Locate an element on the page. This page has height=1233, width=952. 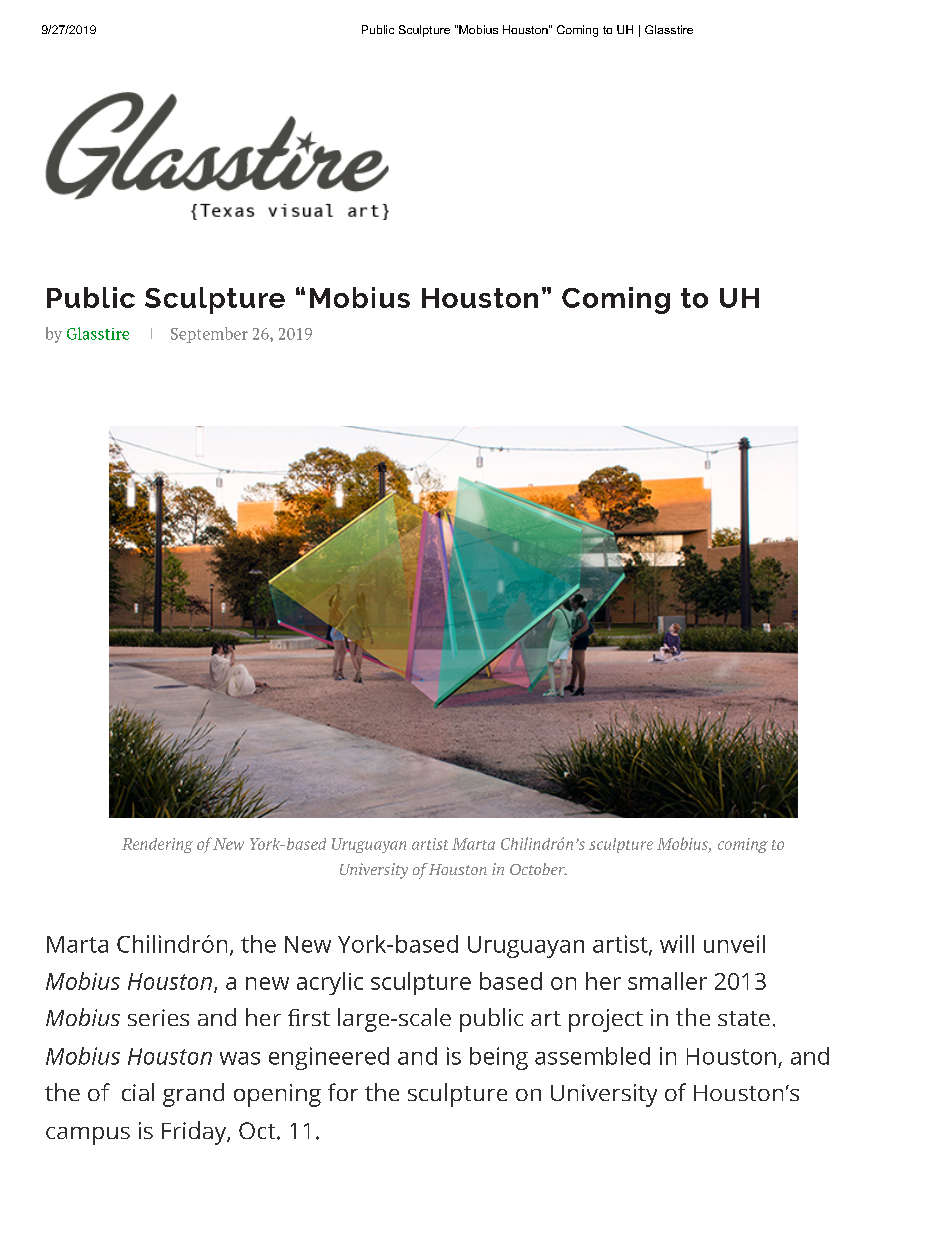
state is located at coordinates (744, 1018).
